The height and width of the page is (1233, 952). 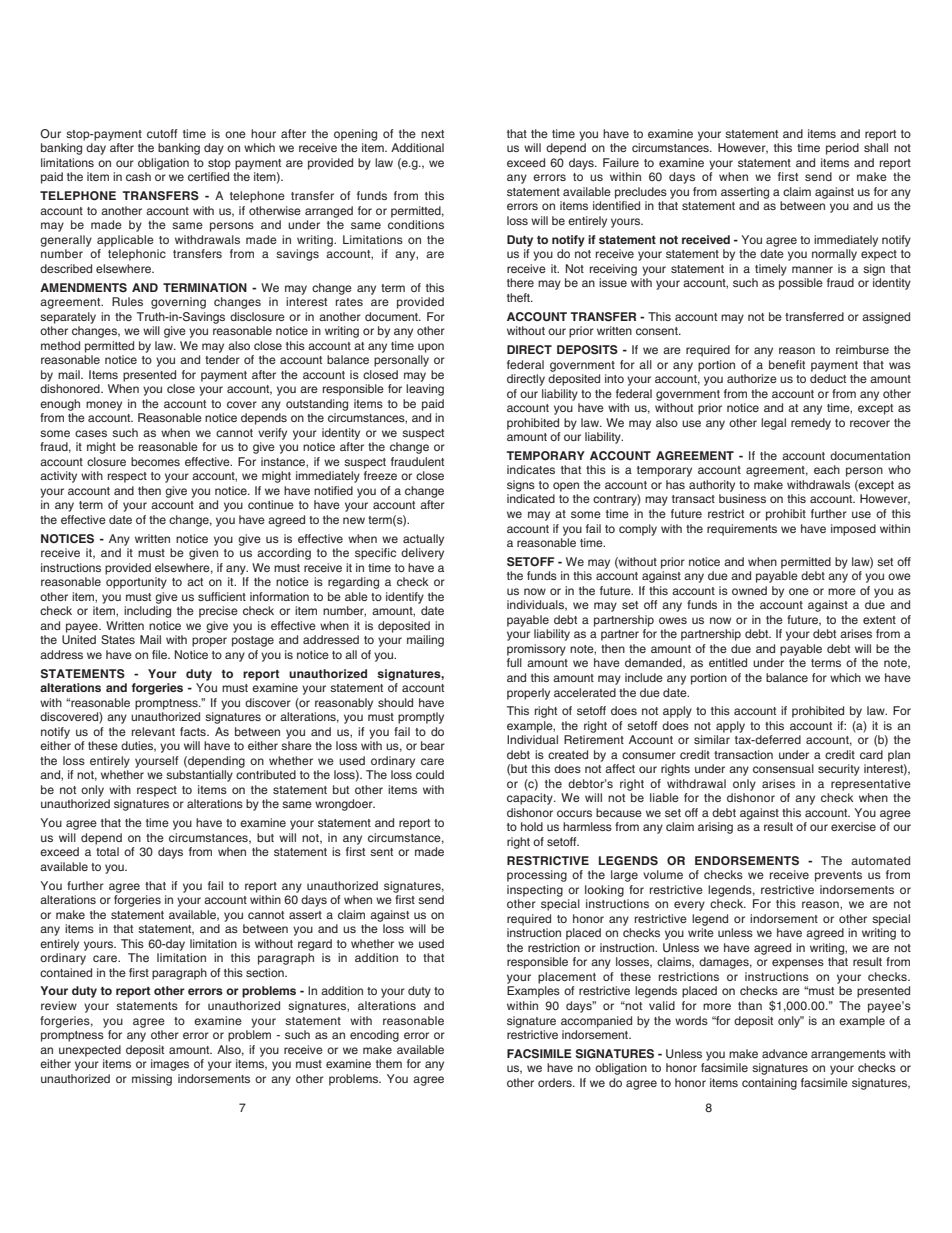 What do you see at coordinates (432, 134) in the page?
I see `next` at bounding box center [432, 134].
